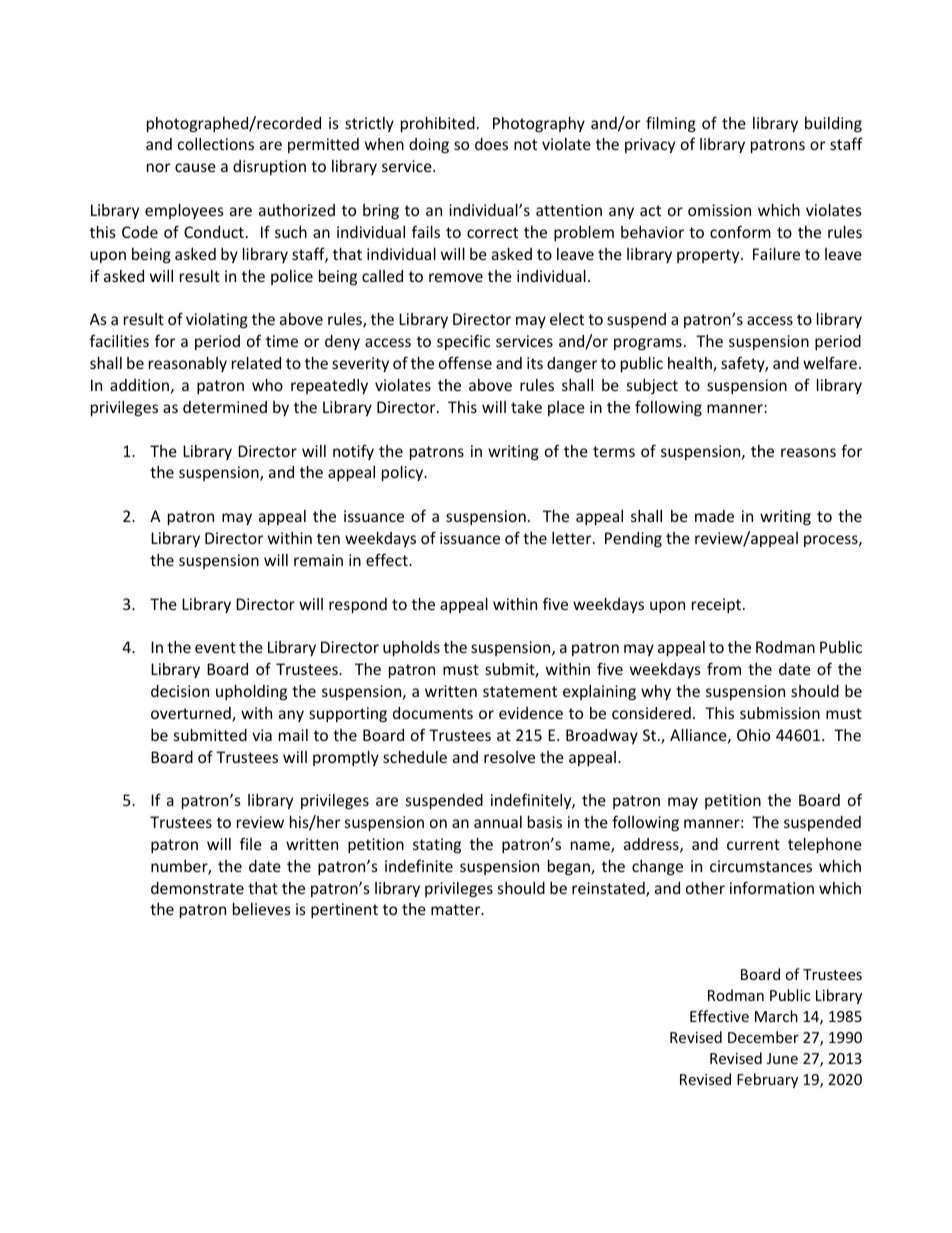 This page has height=1233, width=952. I want to click on file, so click(251, 843).
